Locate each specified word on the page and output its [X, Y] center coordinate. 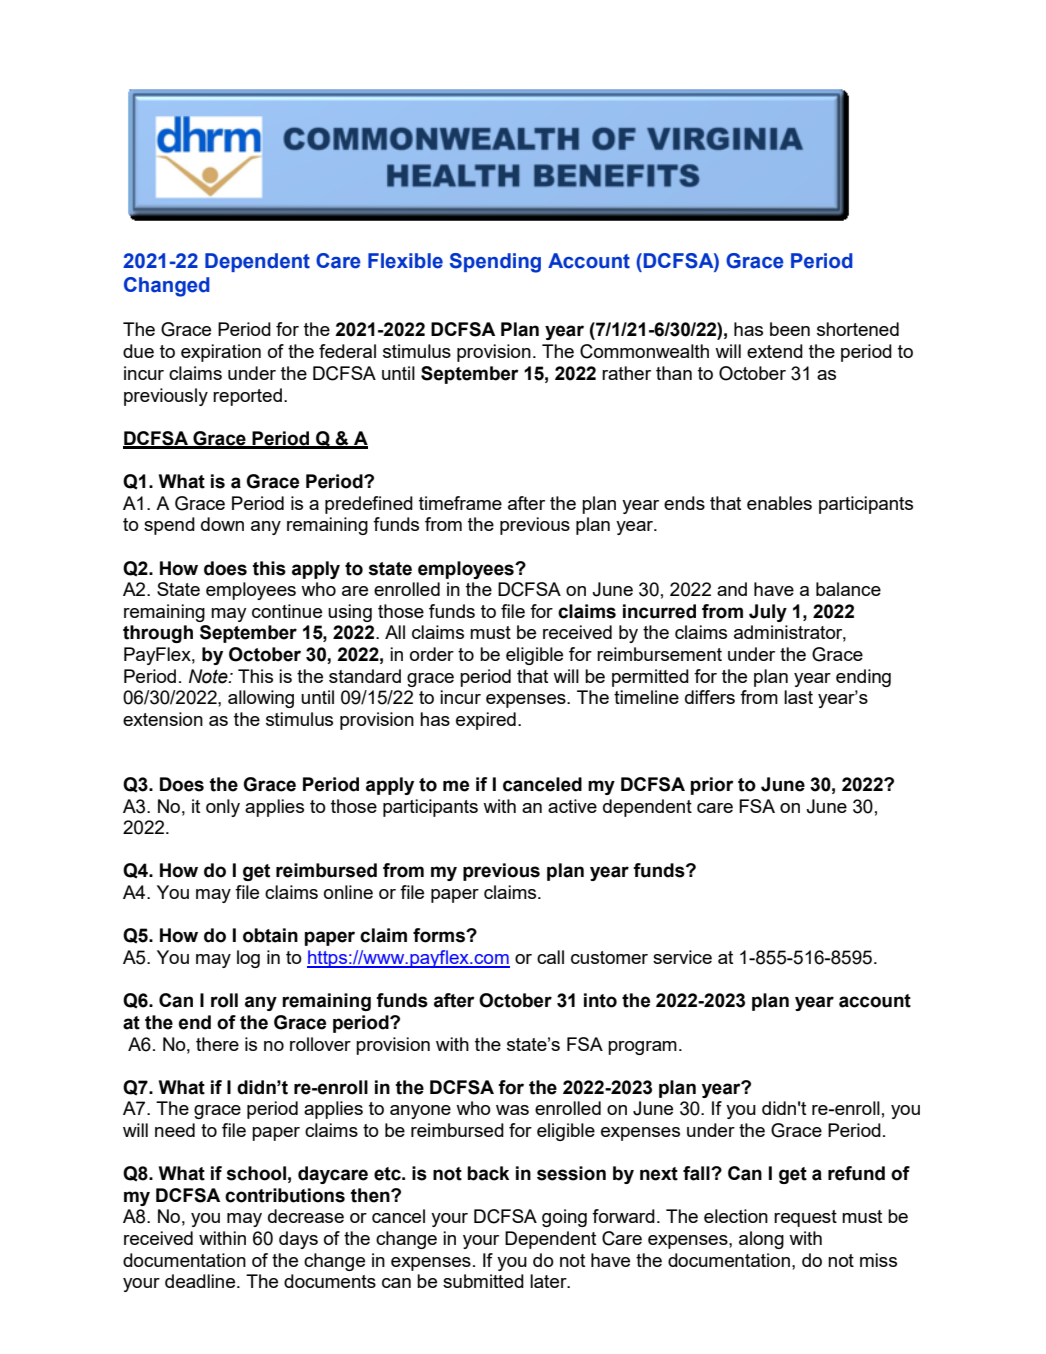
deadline [201, 1281]
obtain [270, 935]
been [790, 329]
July [768, 613]
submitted [483, 1281]
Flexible [405, 261]
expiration [221, 353]
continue [287, 611]
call [550, 957]
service [682, 957]
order [432, 654]
